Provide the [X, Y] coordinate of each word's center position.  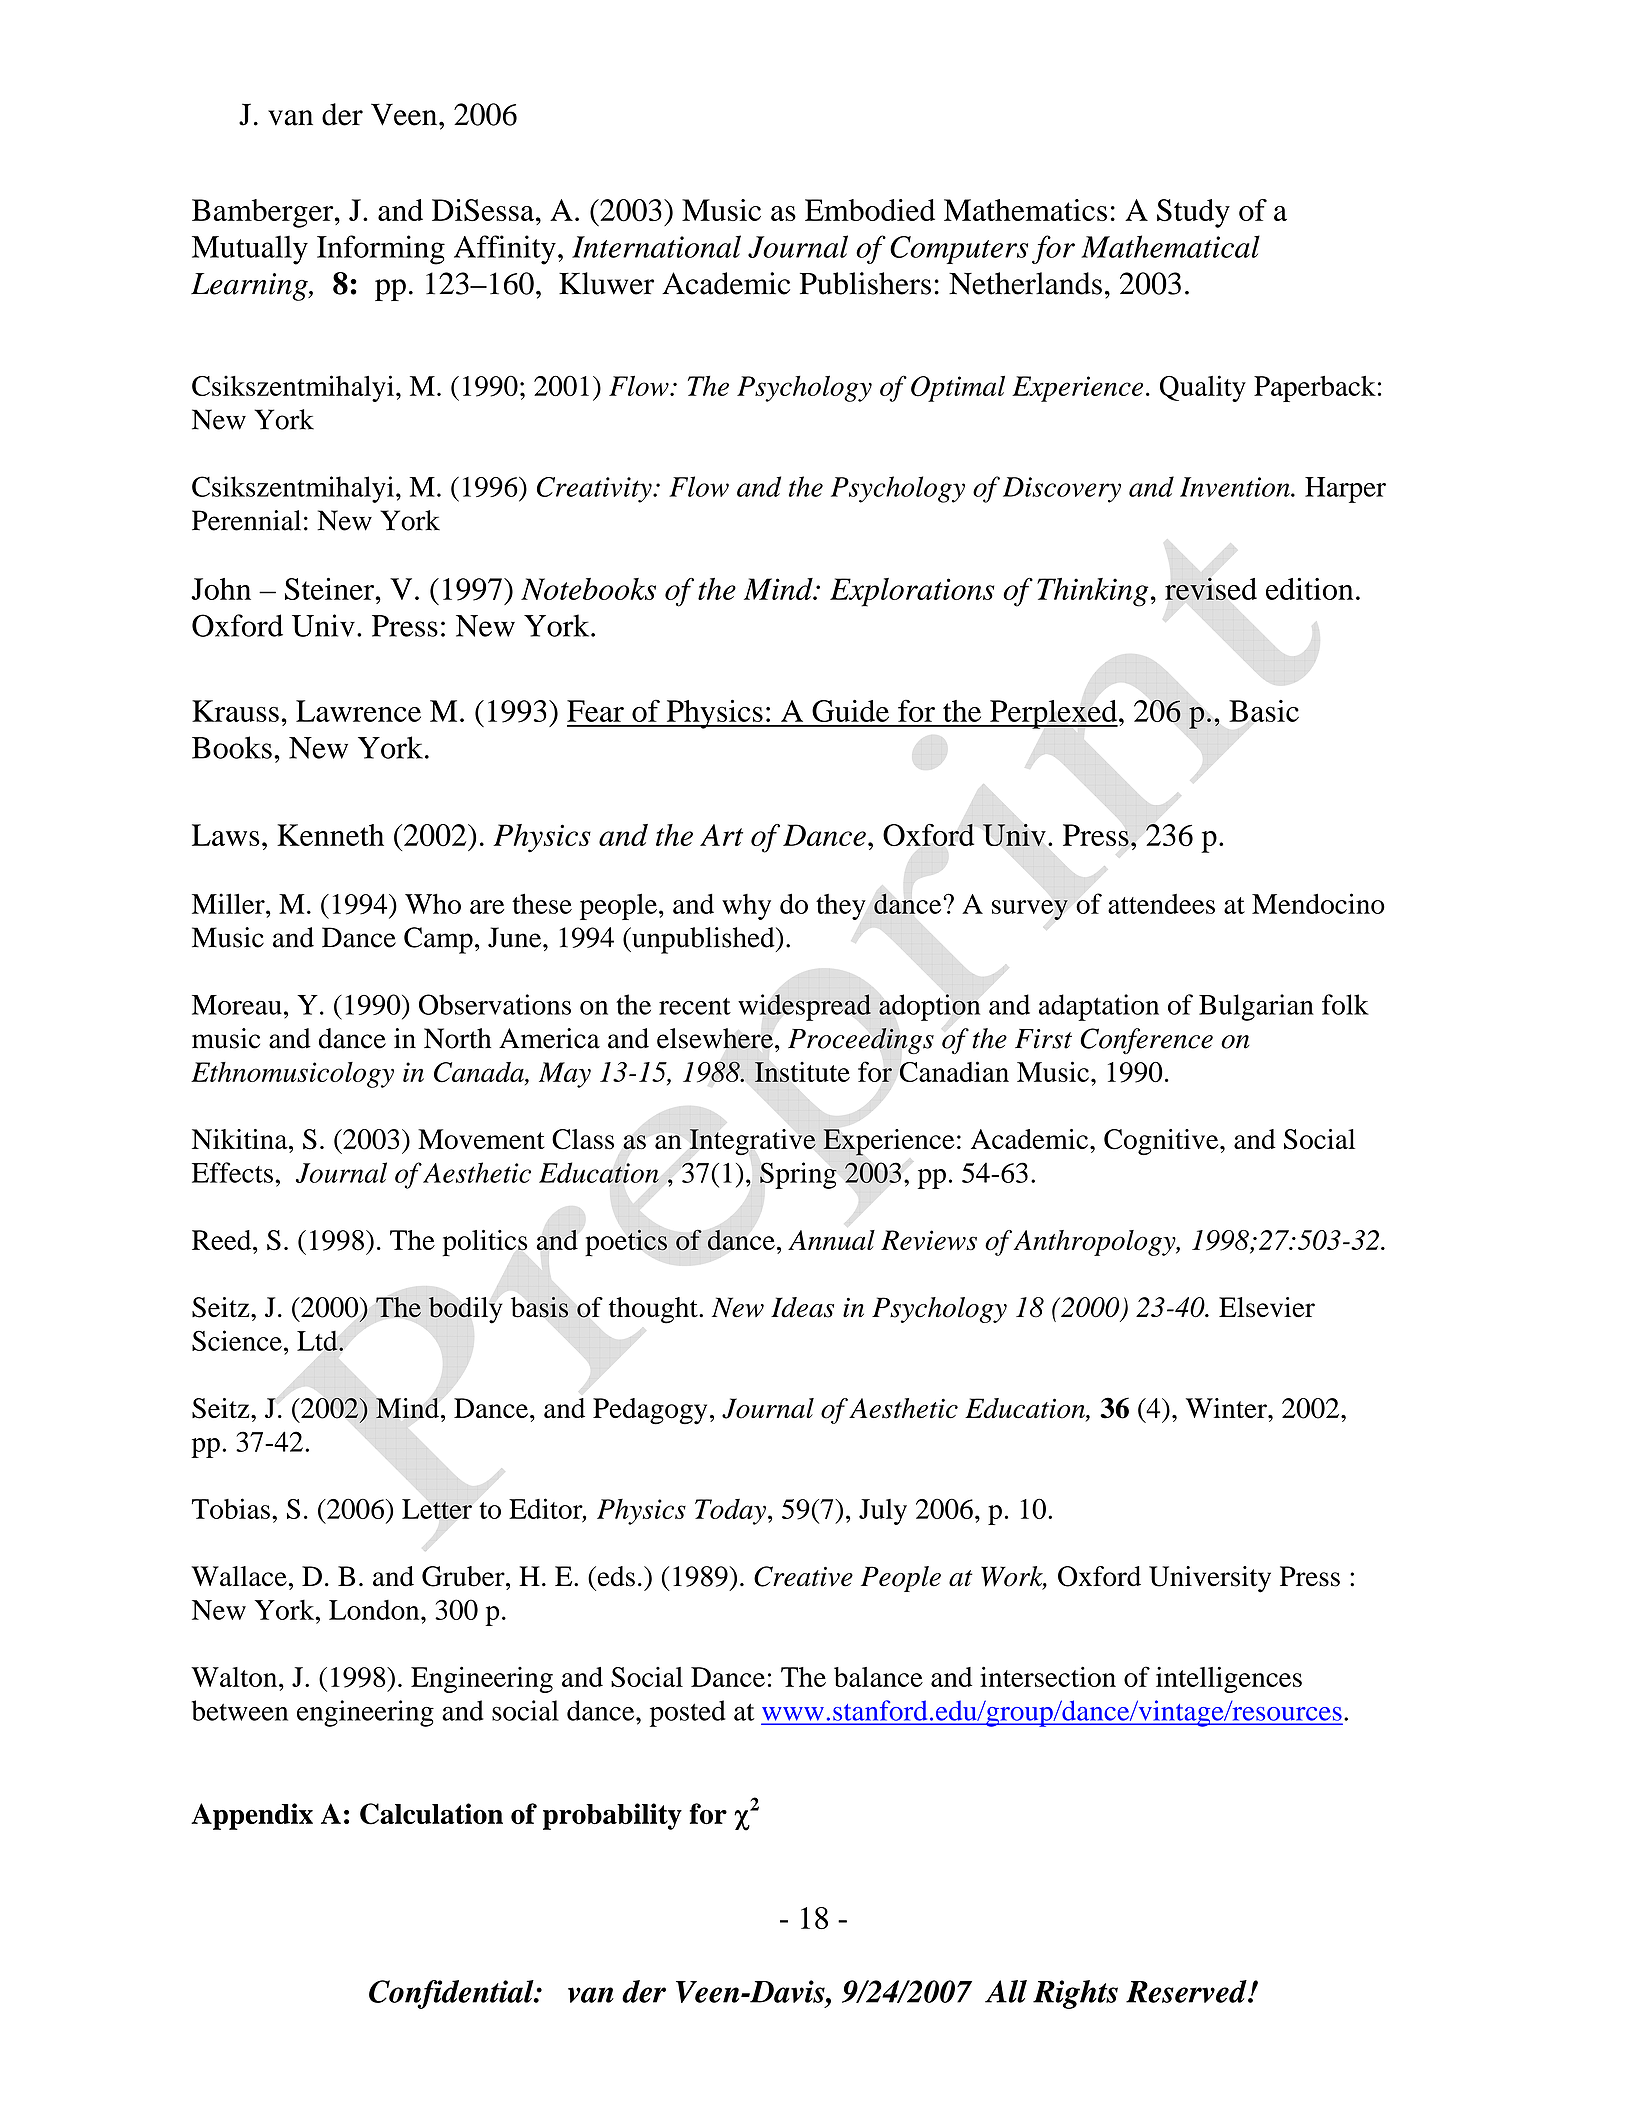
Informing [381, 250]
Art [721, 835]
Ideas [802, 1307]
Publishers [865, 283]
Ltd [318, 1340]
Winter [1227, 1408]
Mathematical [1170, 246]
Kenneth [330, 835]
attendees [1161, 904]
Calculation [431, 1814]
